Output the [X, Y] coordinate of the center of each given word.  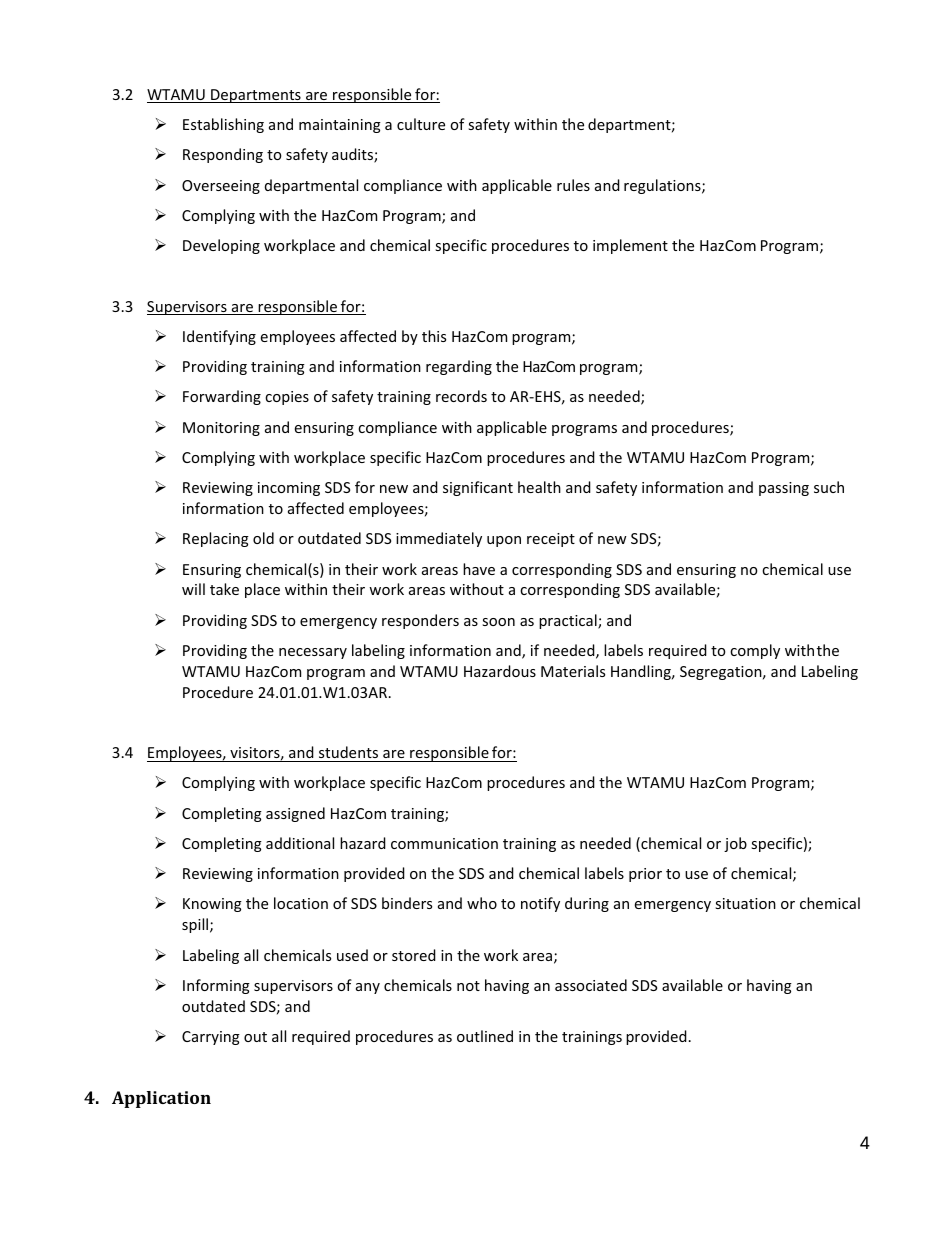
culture [421, 124]
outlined [485, 1036]
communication [444, 843]
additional [300, 843]
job [735, 844]
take [224, 589]
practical [569, 621]
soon [498, 622]
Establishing [223, 125]
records [461, 396]
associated [591, 985]
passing [784, 489]
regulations [663, 186]
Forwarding [222, 397]
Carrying [211, 1038]
